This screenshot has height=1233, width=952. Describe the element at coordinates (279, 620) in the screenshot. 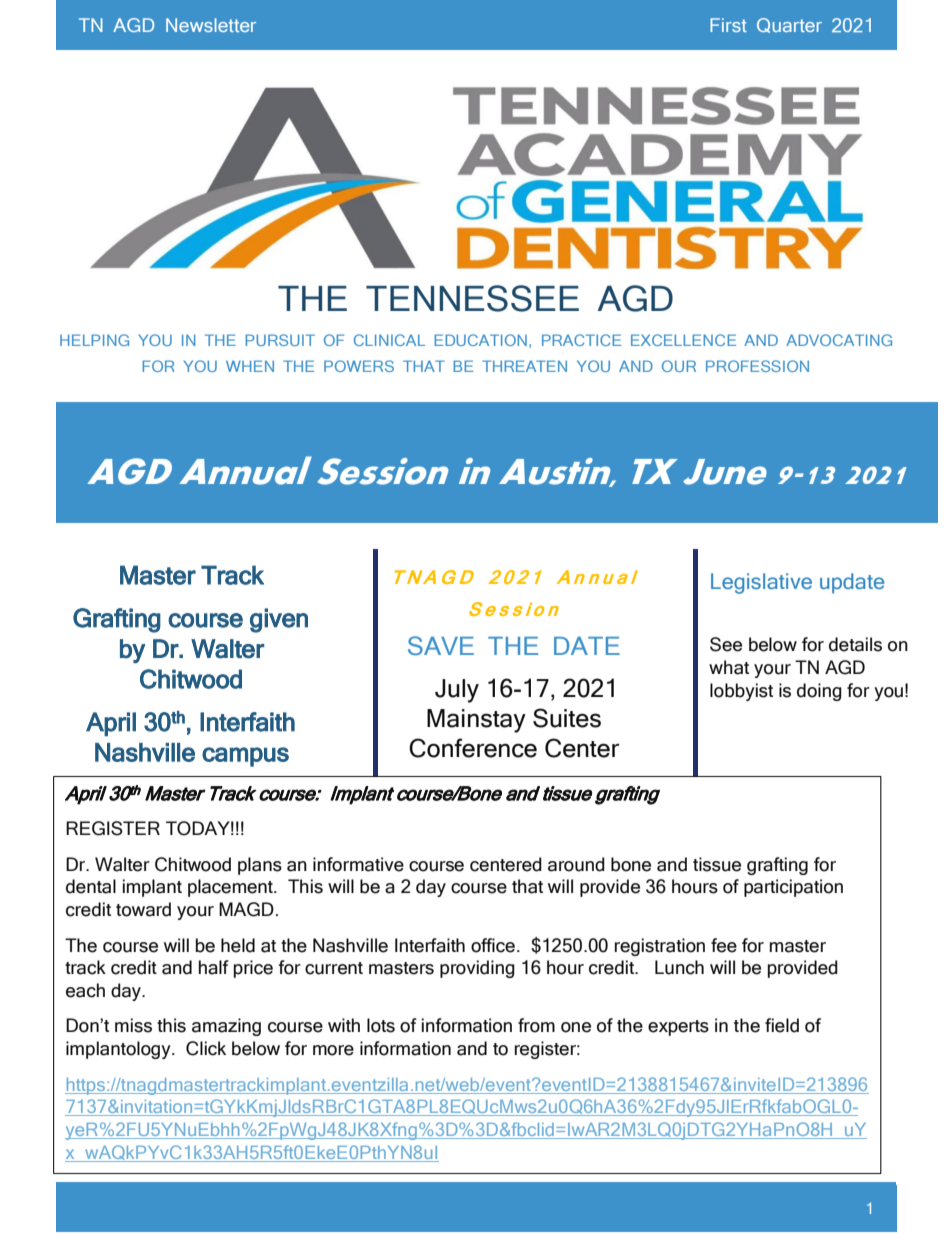

I see `given` at that location.
